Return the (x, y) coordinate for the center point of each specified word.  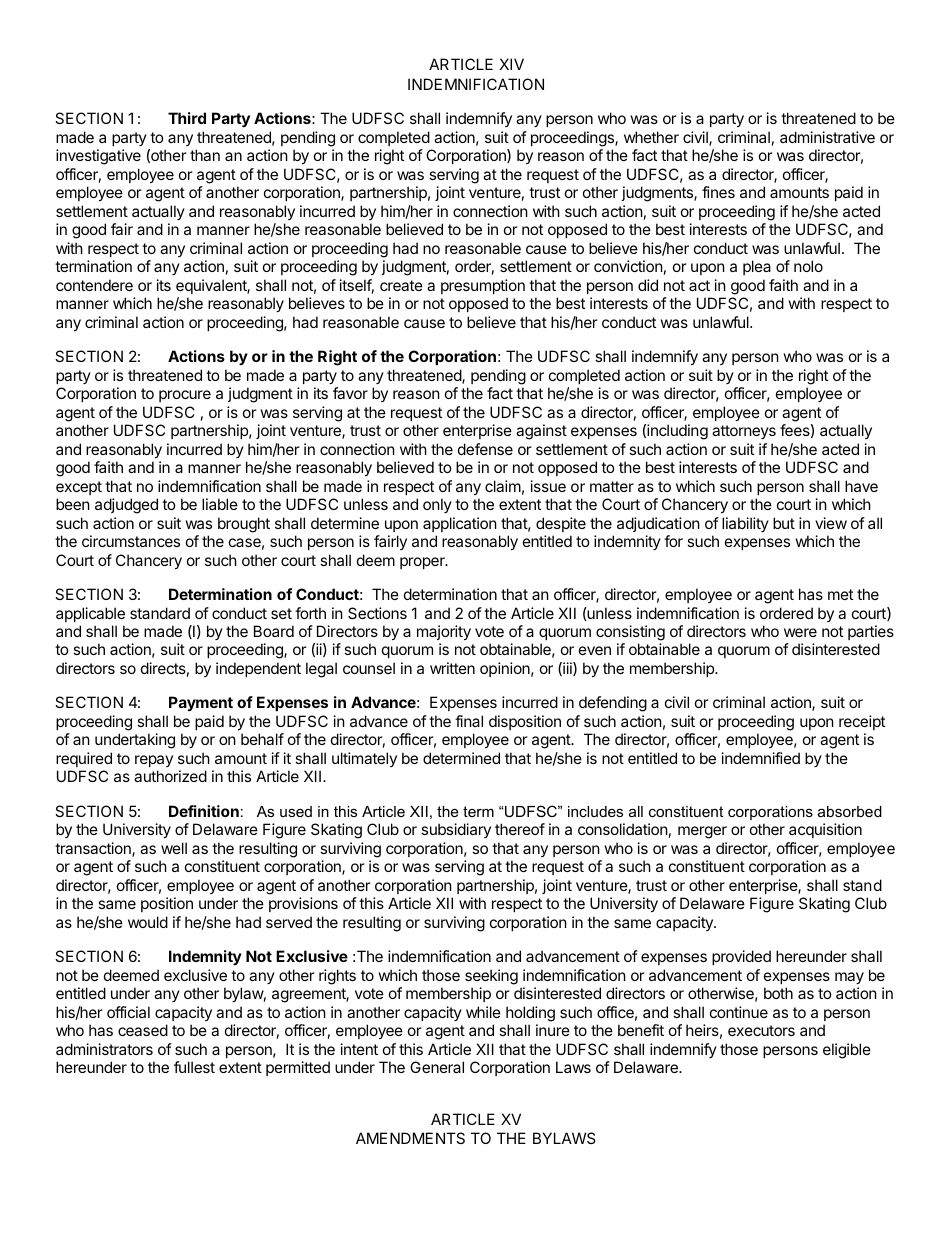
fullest (194, 1067)
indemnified (761, 758)
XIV (511, 64)
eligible (847, 1051)
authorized (170, 776)
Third (187, 118)
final (469, 721)
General (437, 1067)
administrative (827, 137)
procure (185, 396)
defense (485, 449)
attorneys (744, 432)
